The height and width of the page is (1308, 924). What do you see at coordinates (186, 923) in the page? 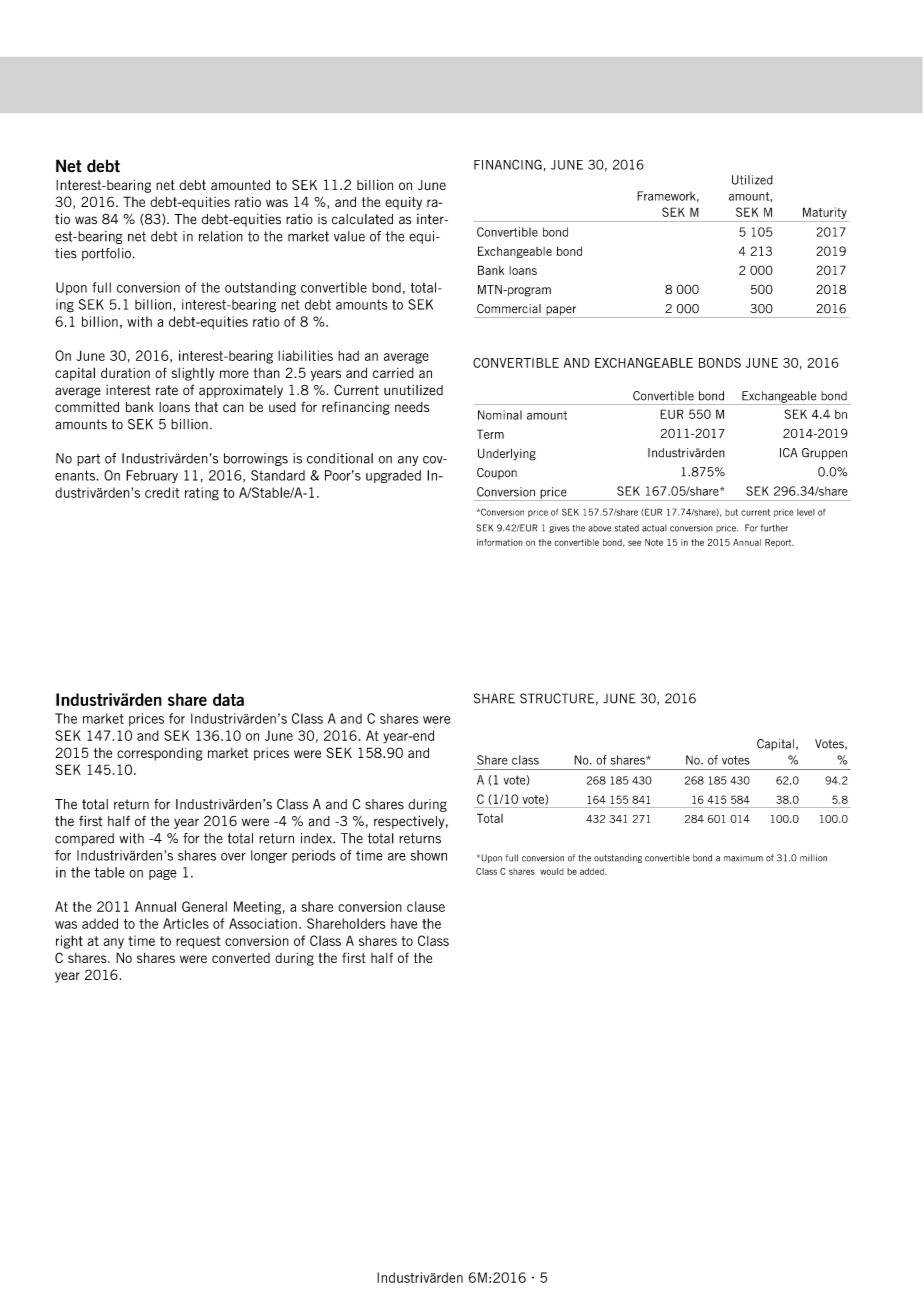
I see `Articles` at bounding box center [186, 923].
